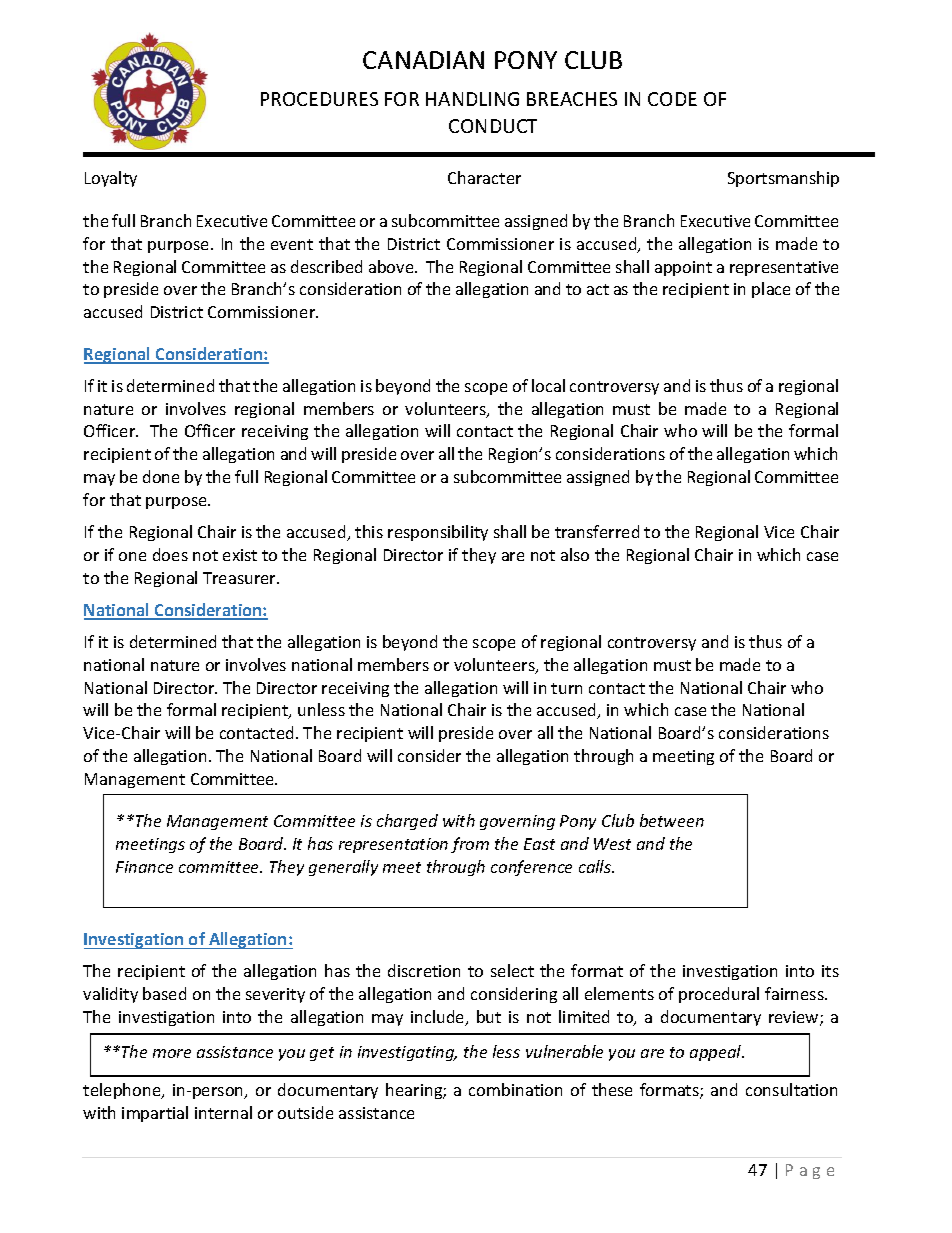 This screenshot has height=1233, width=952. Describe the element at coordinates (515, 1089) in the screenshot. I see `combination` at that location.
